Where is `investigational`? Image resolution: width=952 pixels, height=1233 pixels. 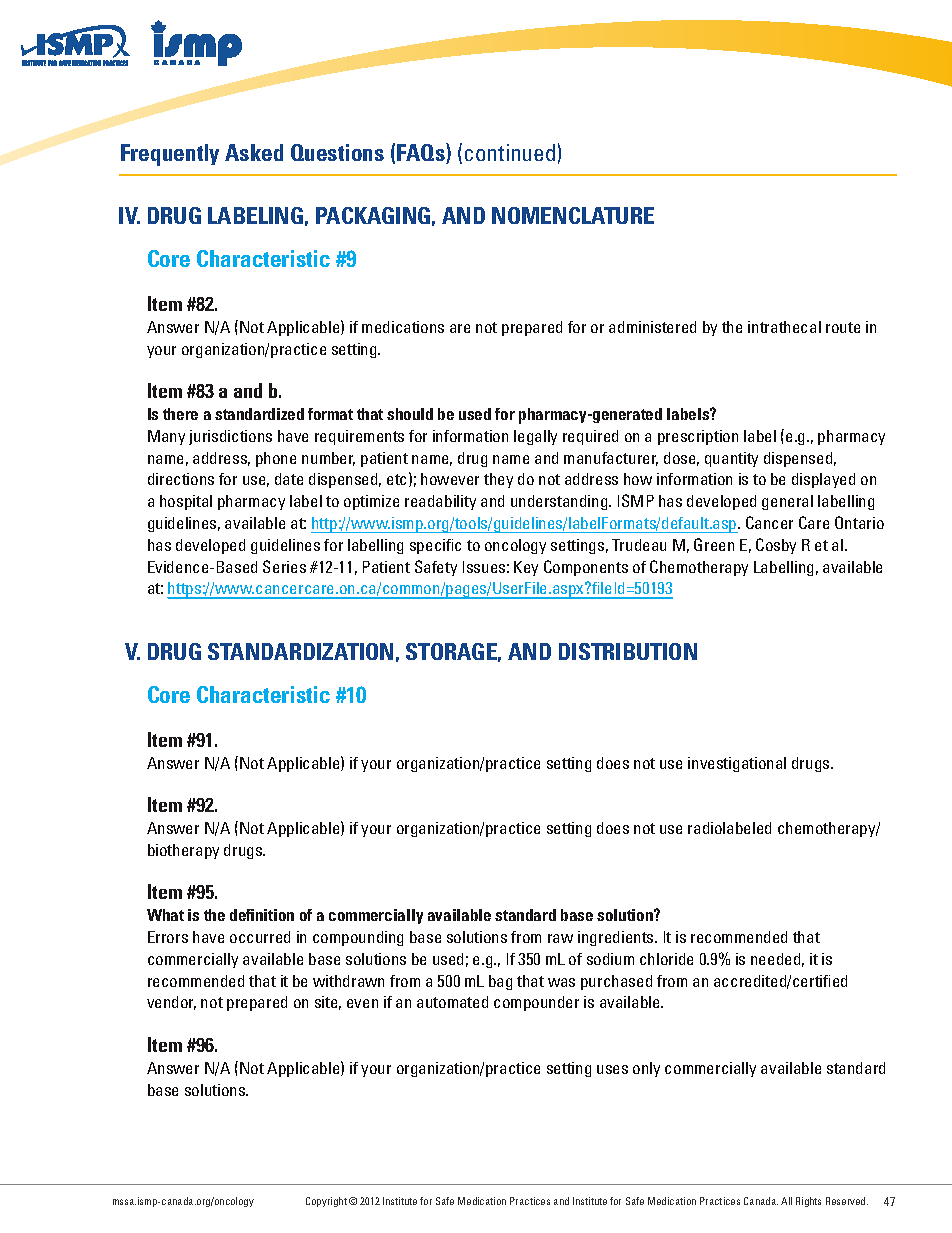
investigational is located at coordinates (737, 764).
